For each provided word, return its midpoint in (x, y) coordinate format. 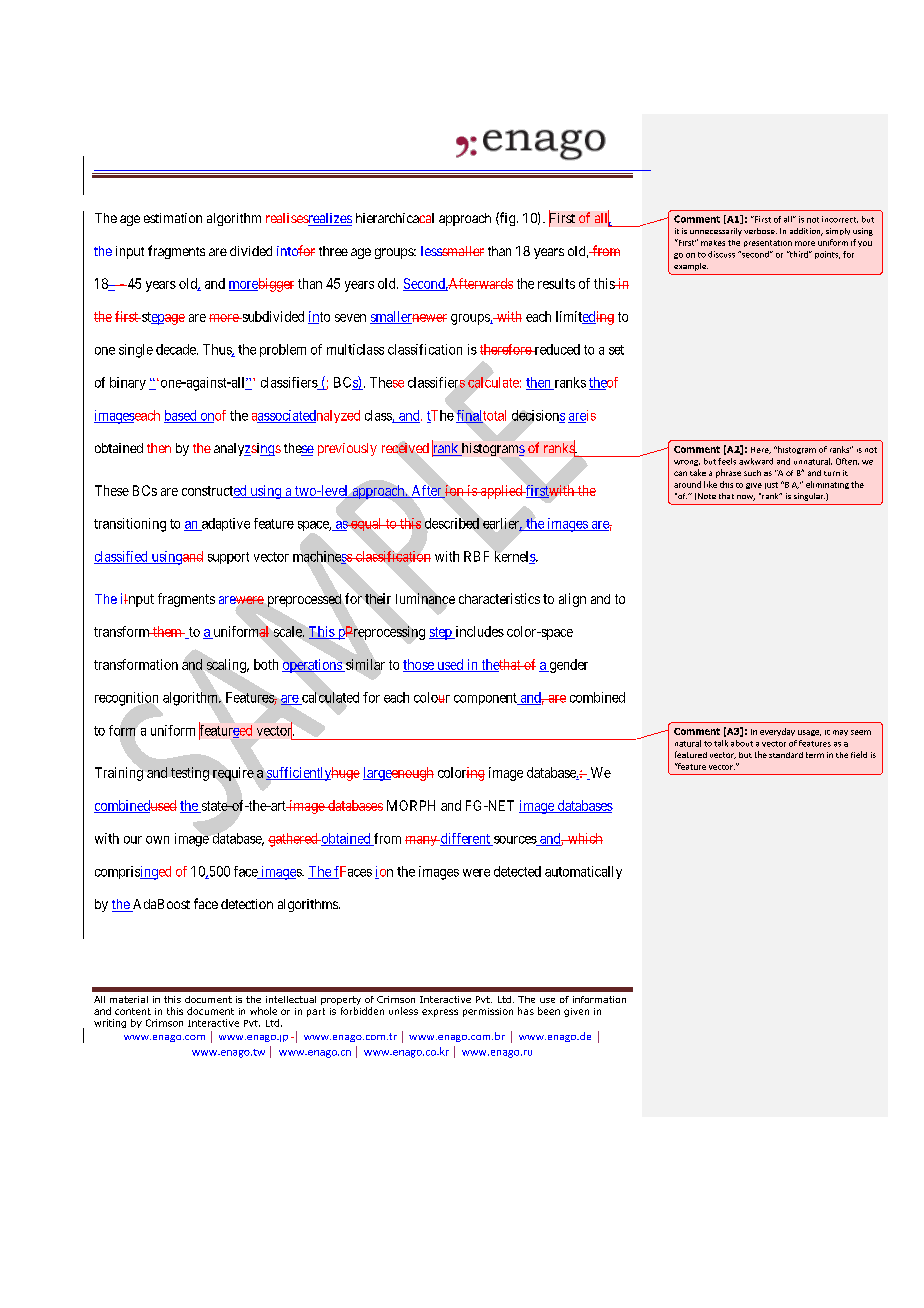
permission (488, 1012)
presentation (768, 243)
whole (263, 1011)
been (549, 1011)
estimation (173, 218)
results (556, 283)
